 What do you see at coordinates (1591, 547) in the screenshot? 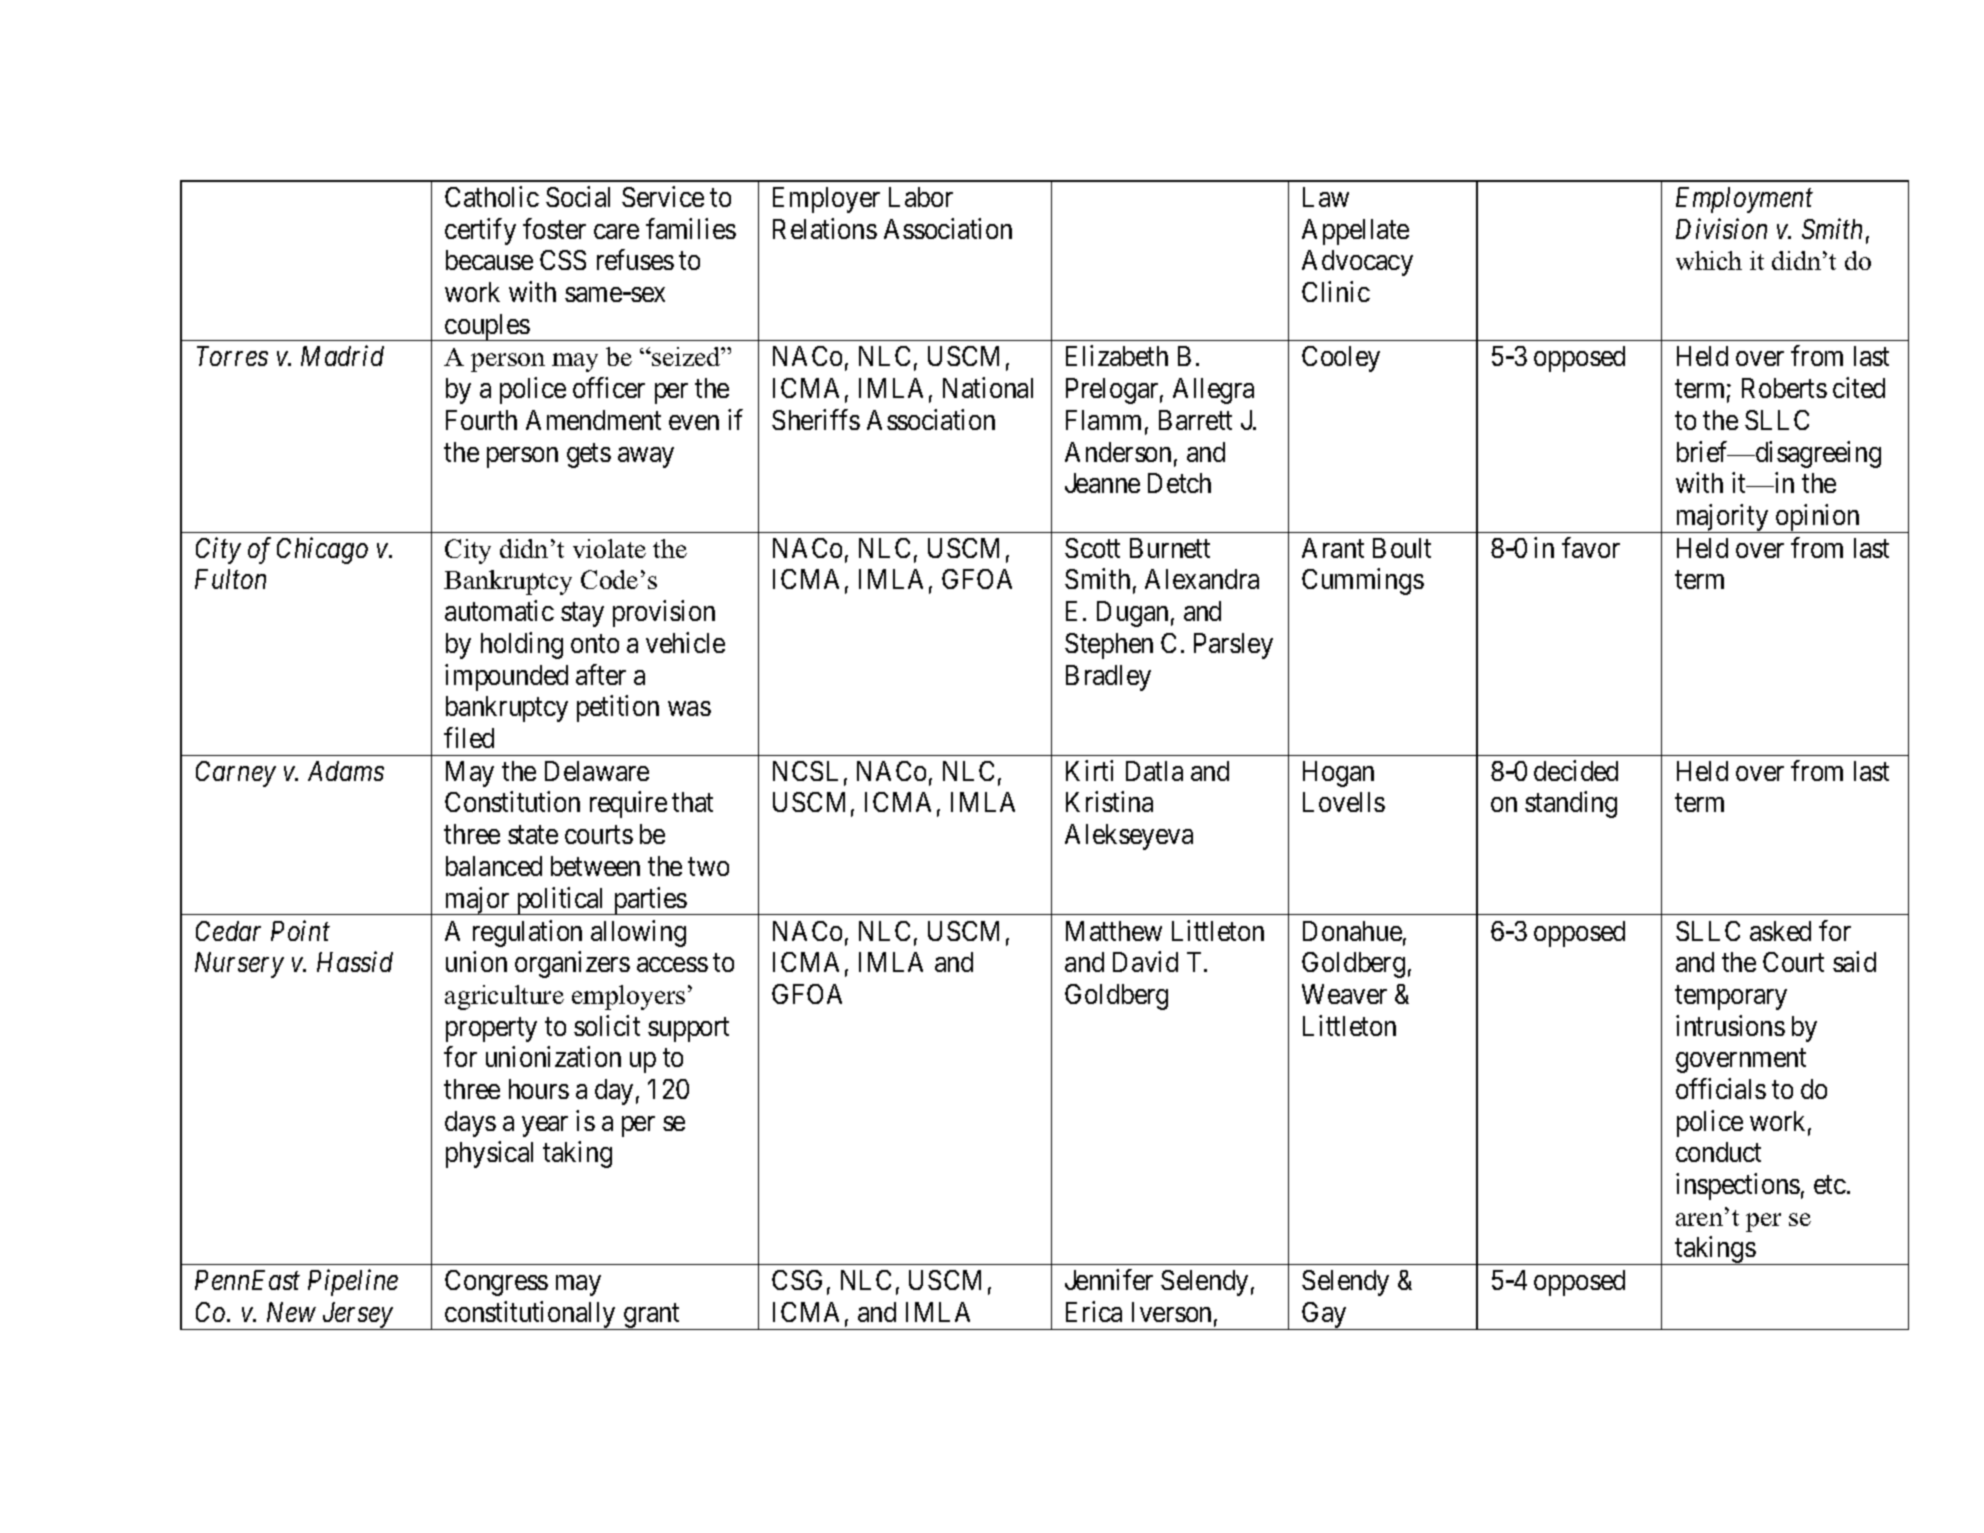
I see `favor` at bounding box center [1591, 547].
